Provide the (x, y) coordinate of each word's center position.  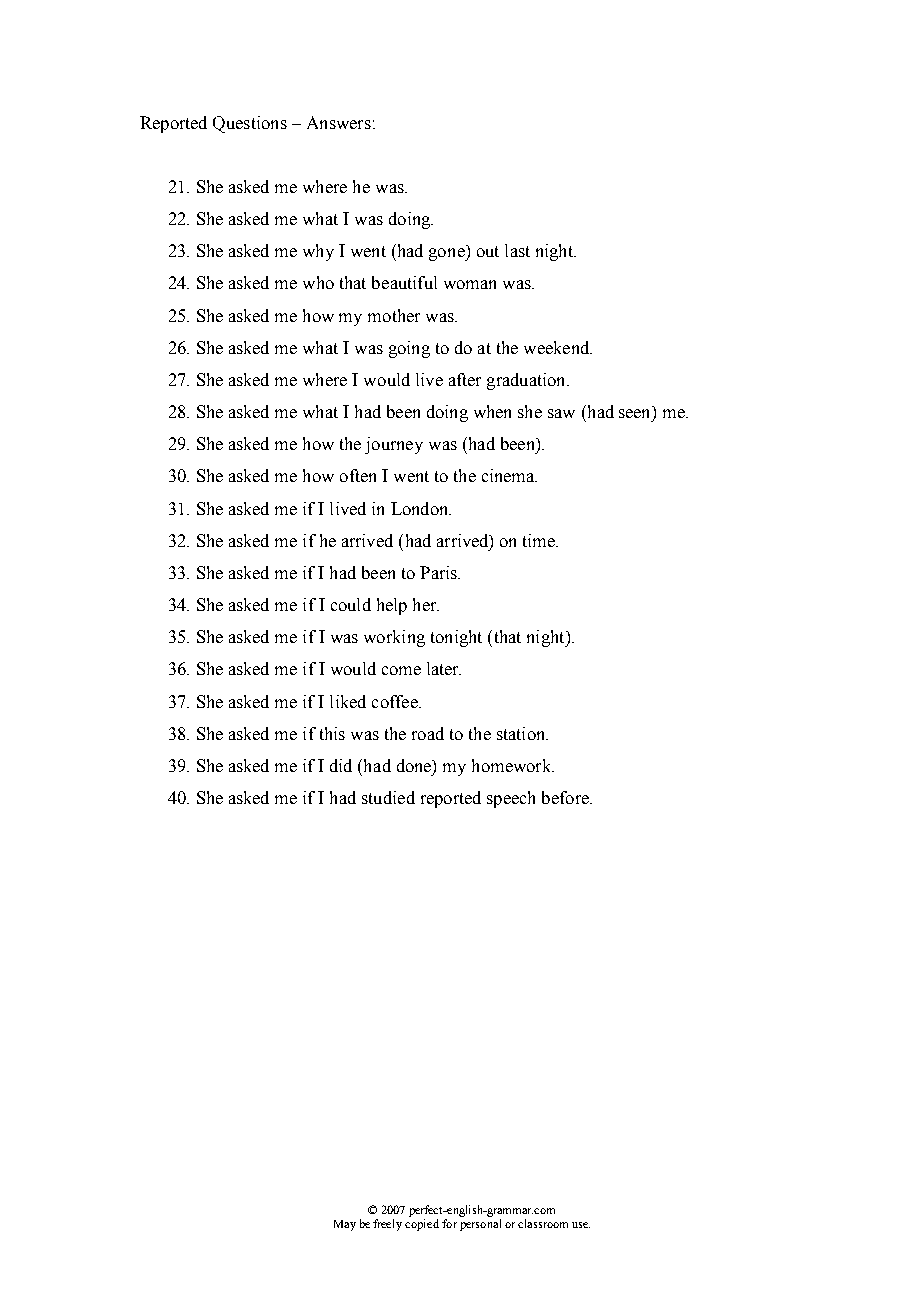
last (517, 250)
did (341, 765)
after (465, 379)
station (522, 733)
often (358, 475)
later (444, 668)
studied (388, 797)
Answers (339, 122)
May (345, 1225)
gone (448, 254)
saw (561, 413)
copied (422, 1225)
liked (348, 701)
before (566, 797)
